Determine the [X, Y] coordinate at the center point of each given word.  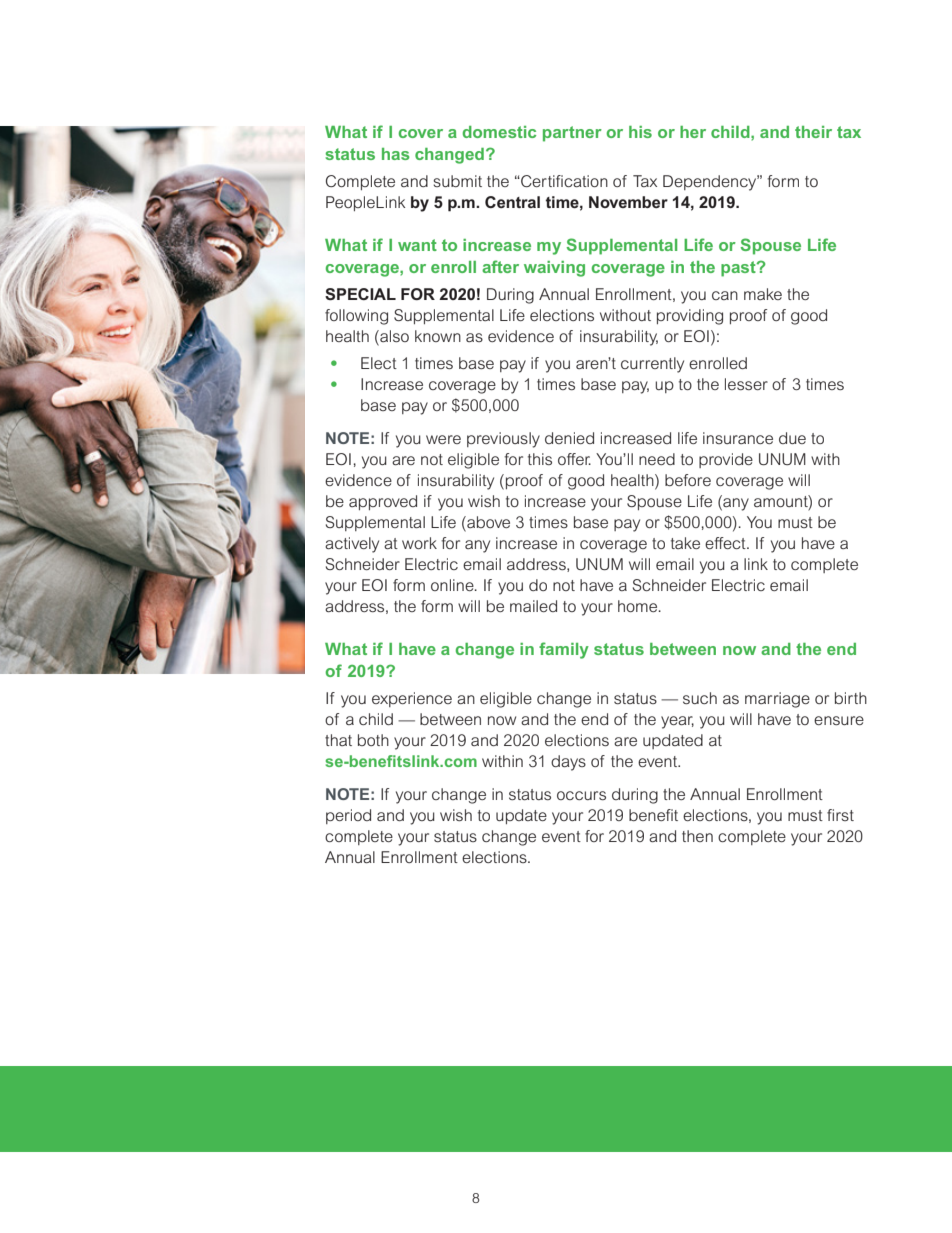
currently [652, 365]
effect [726, 543]
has [396, 154]
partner [572, 134]
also [393, 337]
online [453, 585]
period [348, 816]
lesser [746, 384]
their [813, 132]
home [639, 606]
